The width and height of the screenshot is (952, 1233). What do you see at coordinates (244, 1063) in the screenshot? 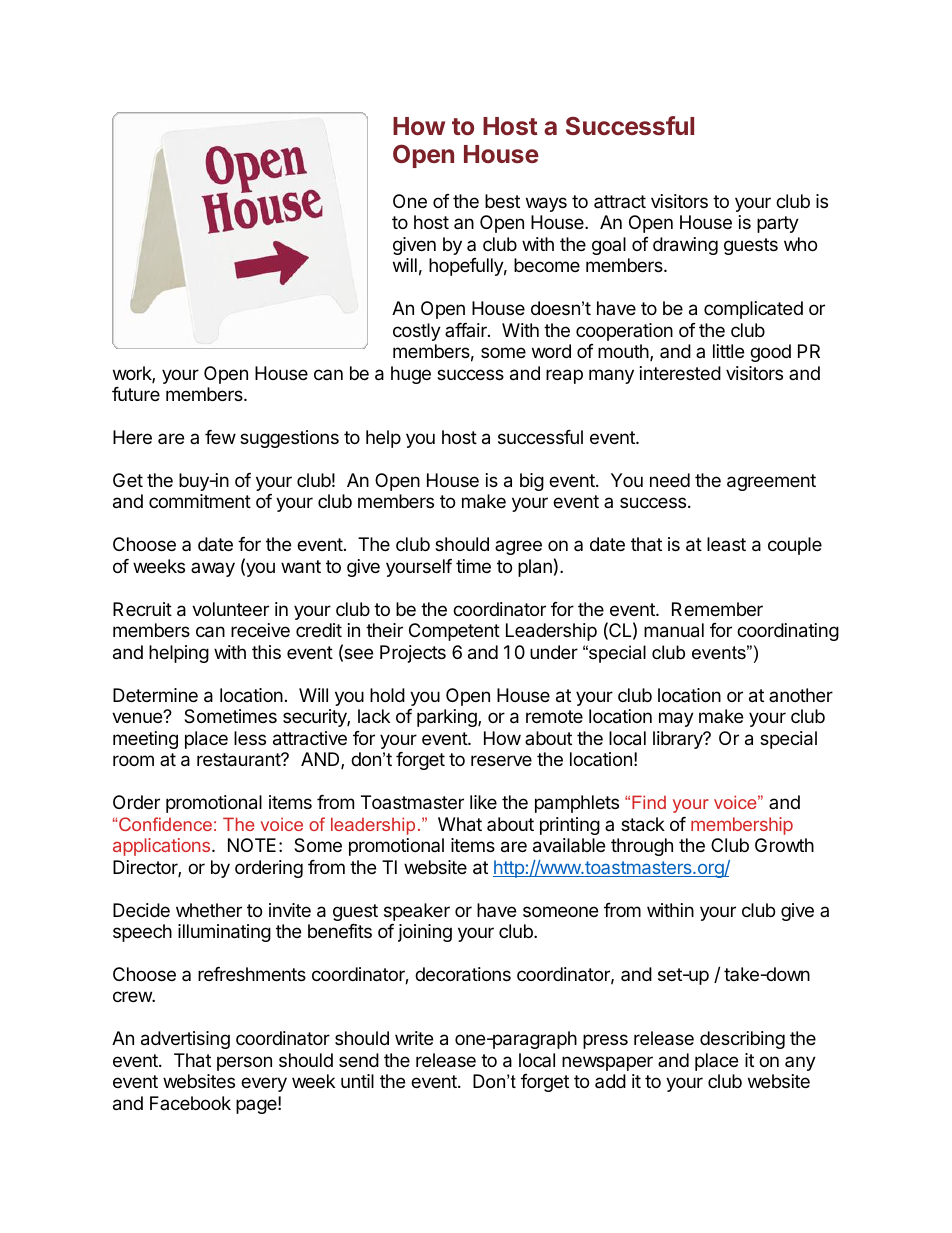
I see `person` at bounding box center [244, 1063].
